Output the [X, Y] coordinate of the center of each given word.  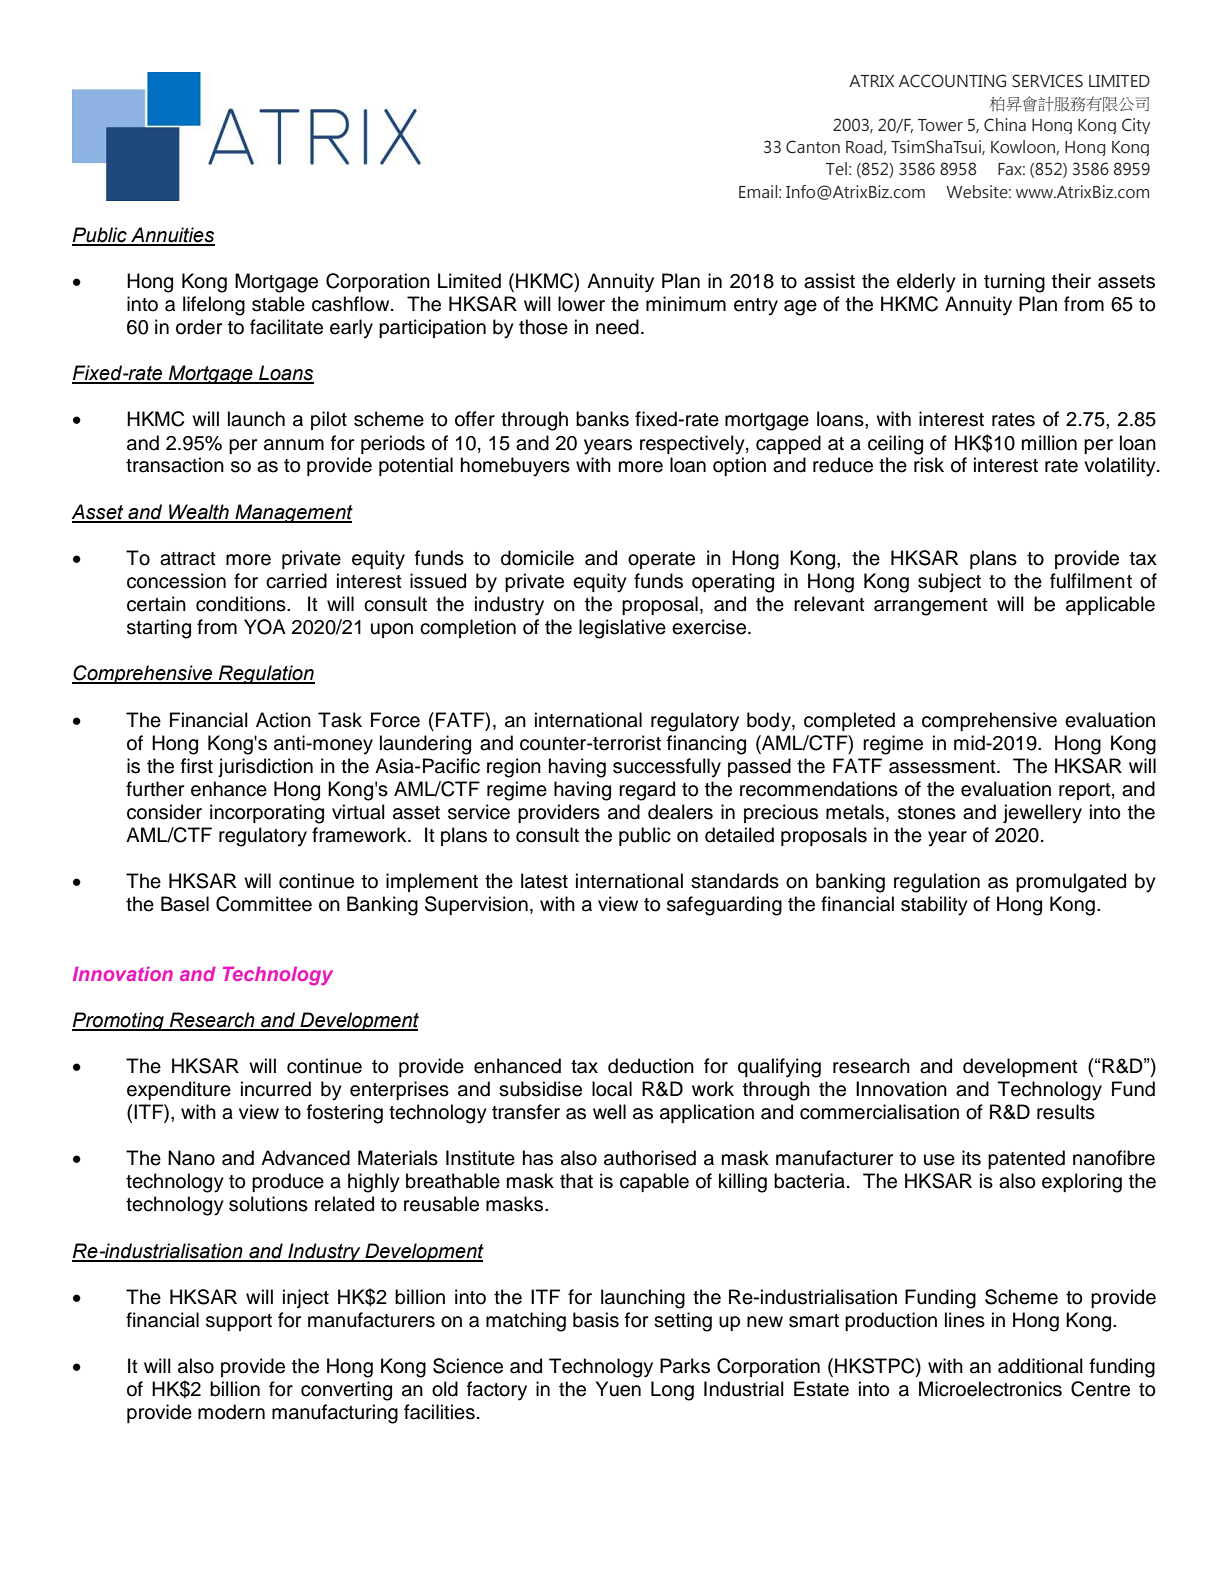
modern [231, 1412]
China [1005, 125]
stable [278, 304]
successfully [667, 768]
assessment [943, 767]
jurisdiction [265, 767]
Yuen [618, 1389]
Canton [813, 147]
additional [1040, 1366]
